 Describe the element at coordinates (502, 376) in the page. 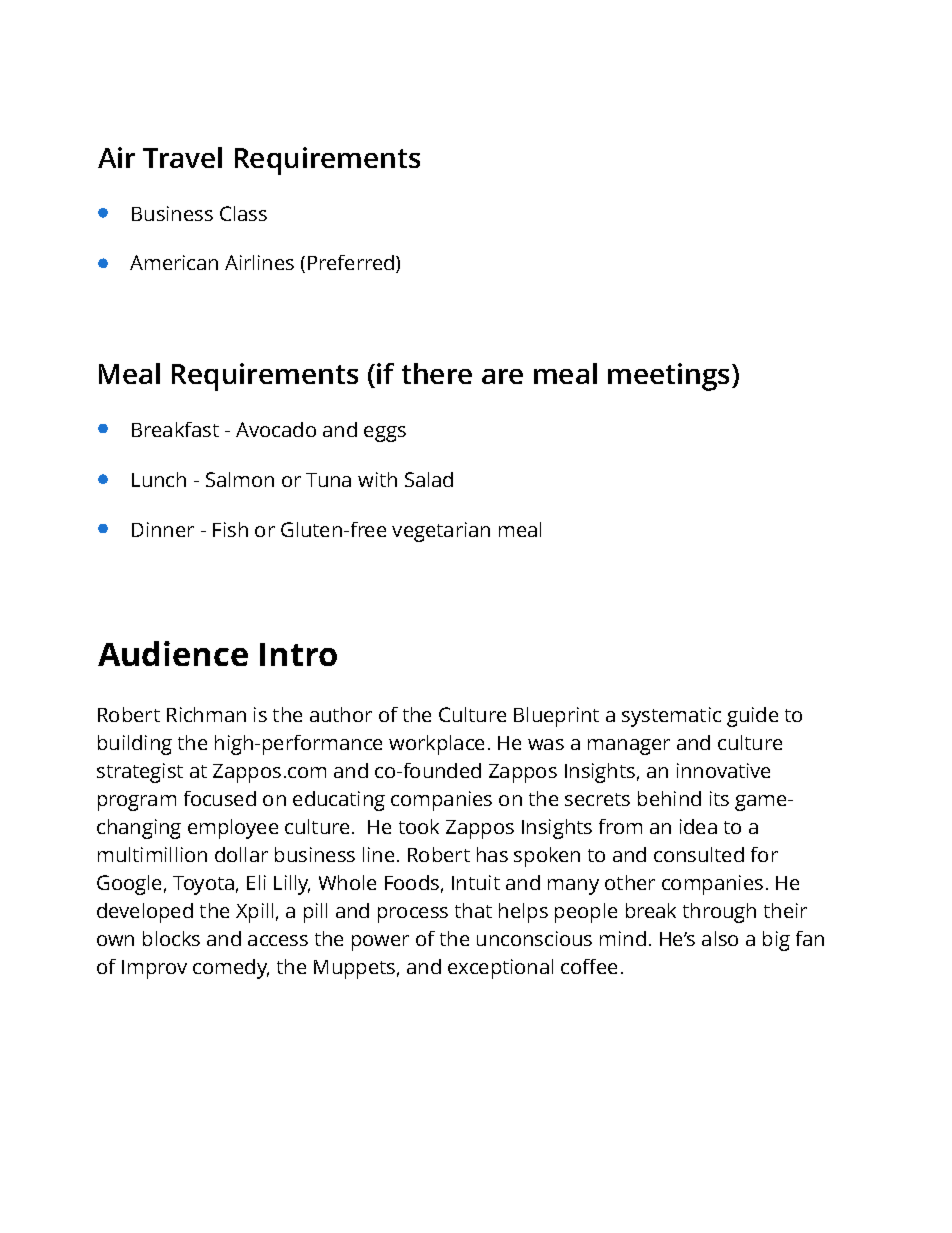

I see `are` at that location.
